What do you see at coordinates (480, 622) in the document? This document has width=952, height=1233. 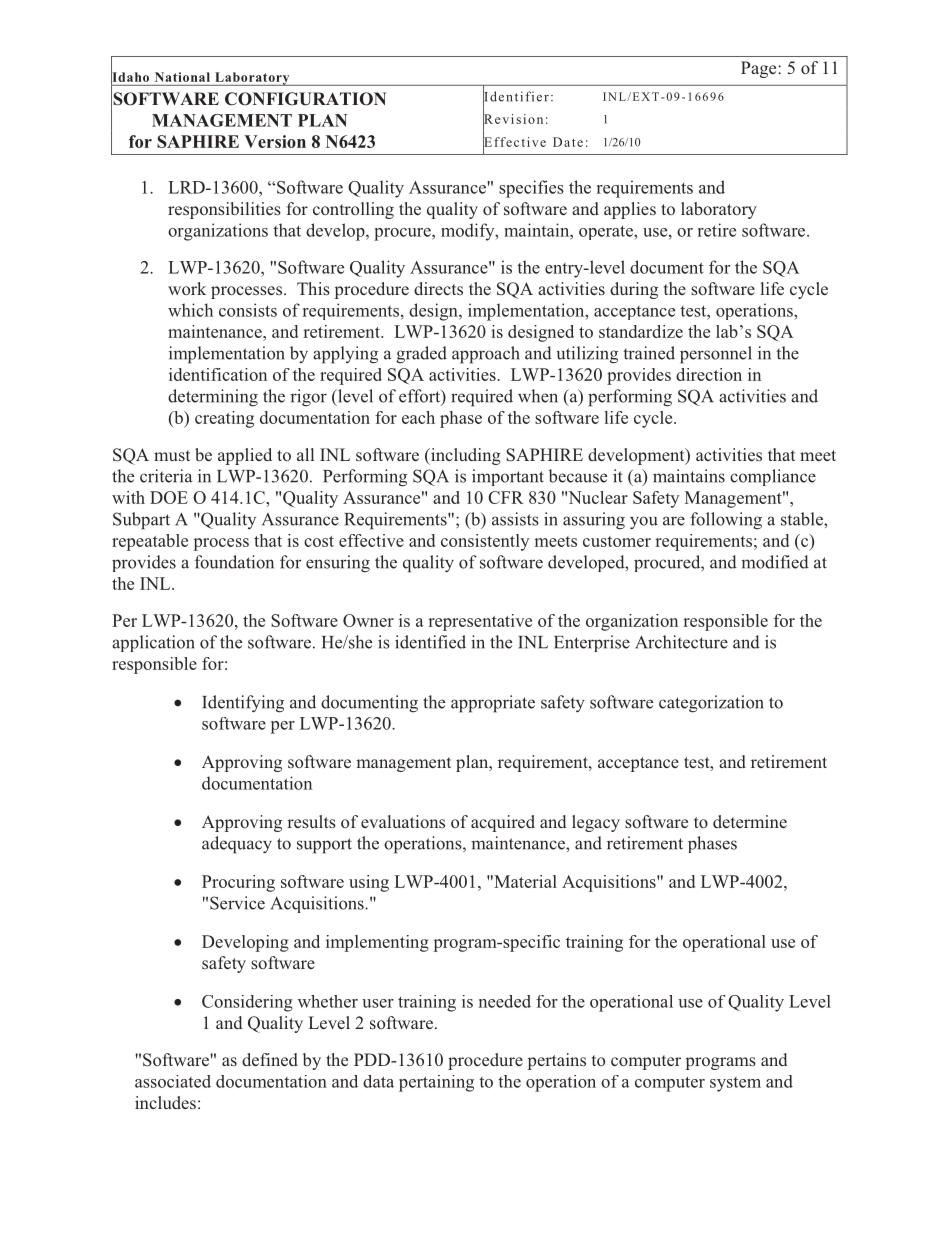 I see `representative` at bounding box center [480, 622].
